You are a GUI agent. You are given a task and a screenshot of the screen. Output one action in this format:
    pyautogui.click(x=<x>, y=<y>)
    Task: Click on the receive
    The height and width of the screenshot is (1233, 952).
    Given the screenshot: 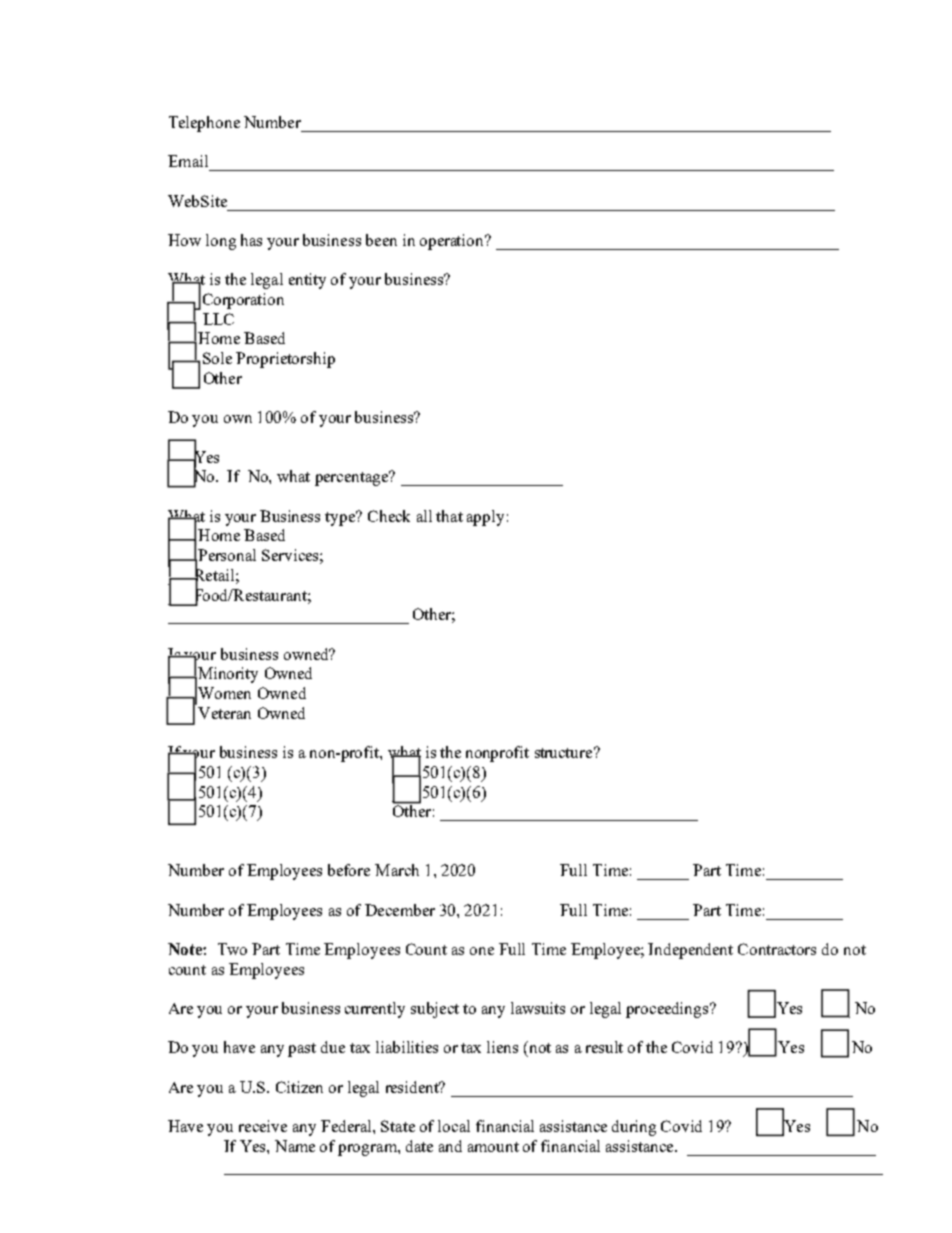 What is the action you would take?
    pyautogui.click(x=263, y=1126)
